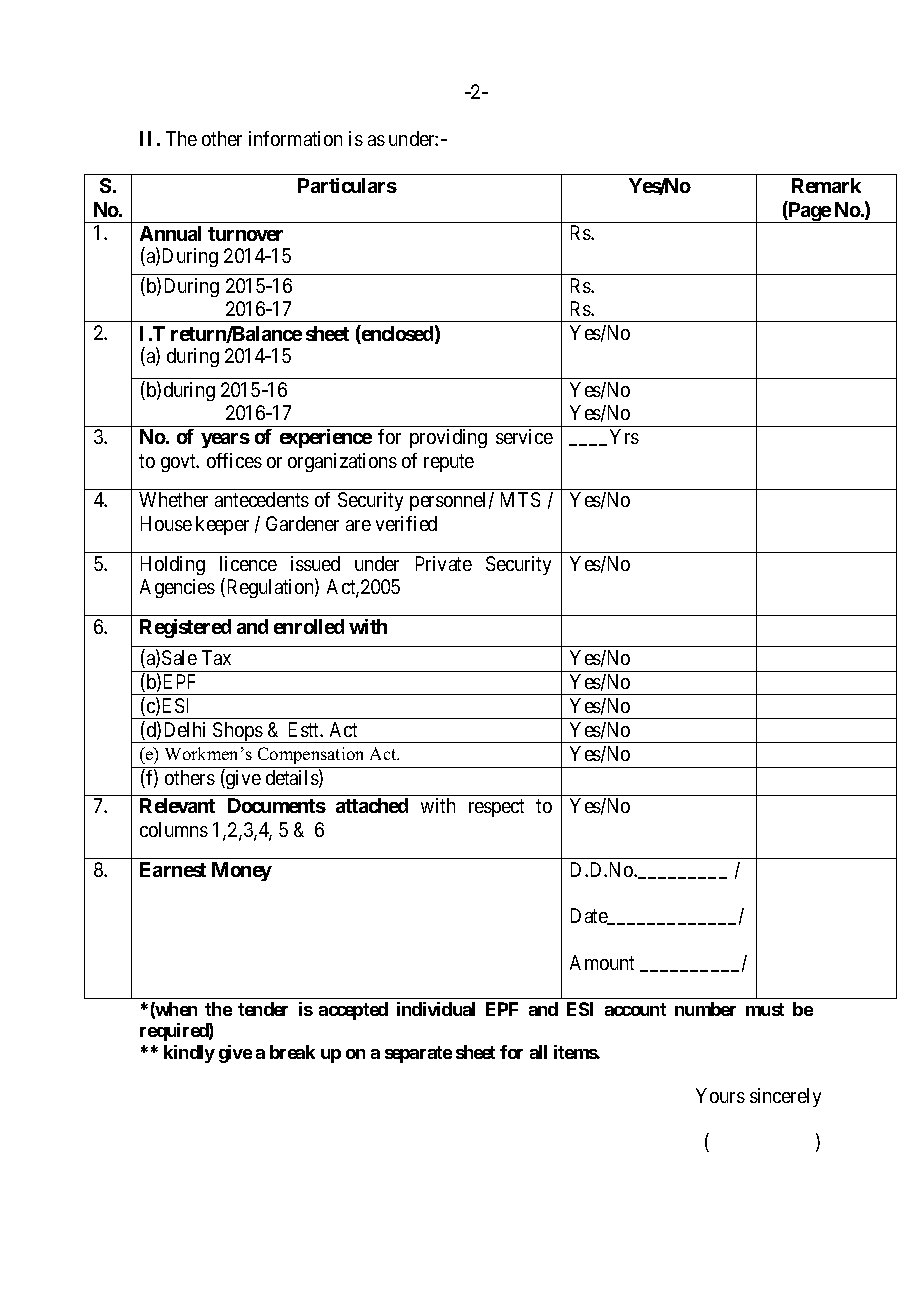 The image size is (924, 1308). What do you see at coordinates (602, 962) in the document?
I see `Amount` at bounding box center [602, 962].
